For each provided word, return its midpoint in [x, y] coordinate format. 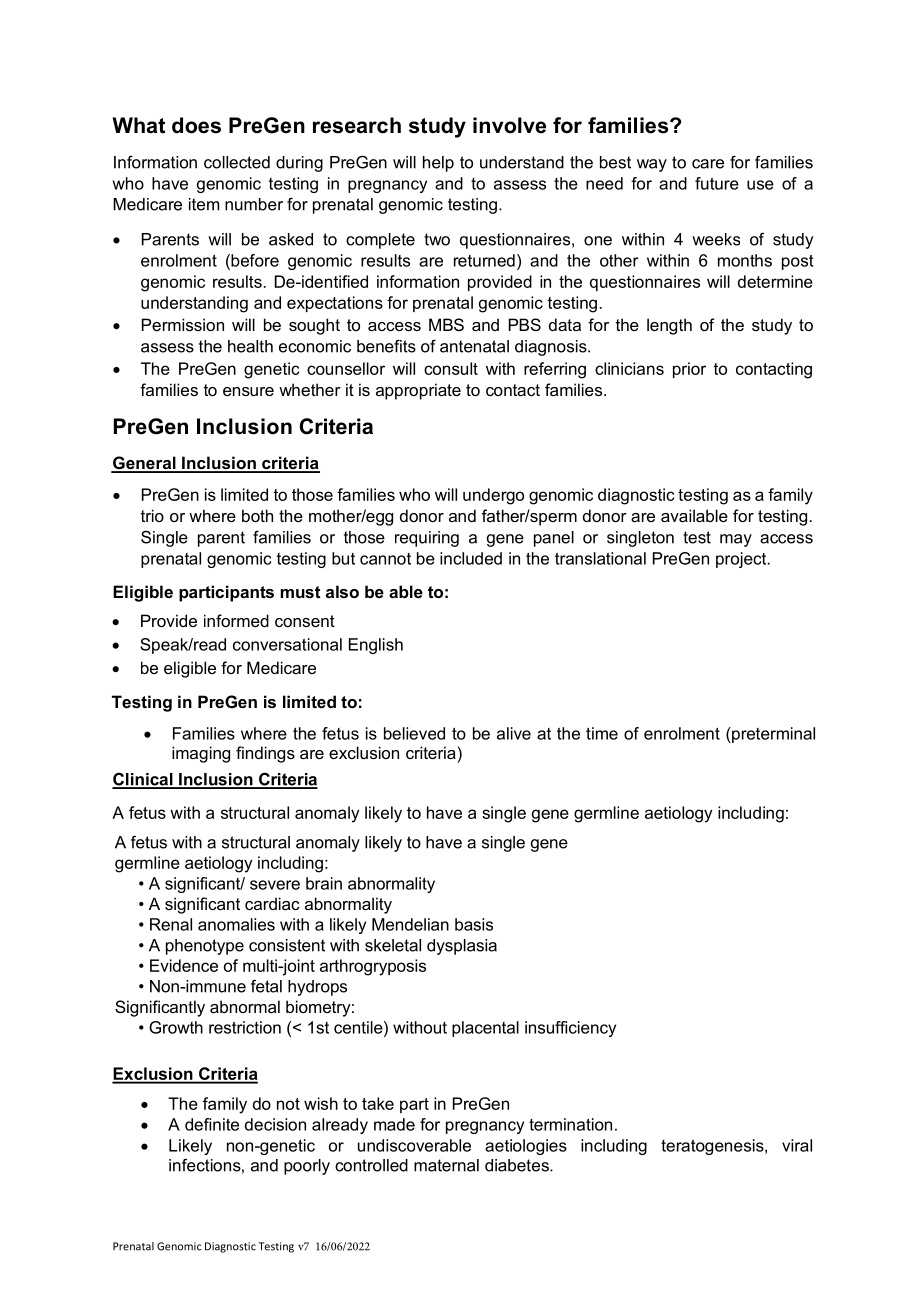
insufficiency [570, 1029]
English [376, 646]
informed [236, 620]
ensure [248, 391]
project [742, 560]
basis [474, 924]
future [717, 183]
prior [689, 370]
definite [212, 1124]
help [438, 164]
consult [451, 368]
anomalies [236, 924]
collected [237, 162]
